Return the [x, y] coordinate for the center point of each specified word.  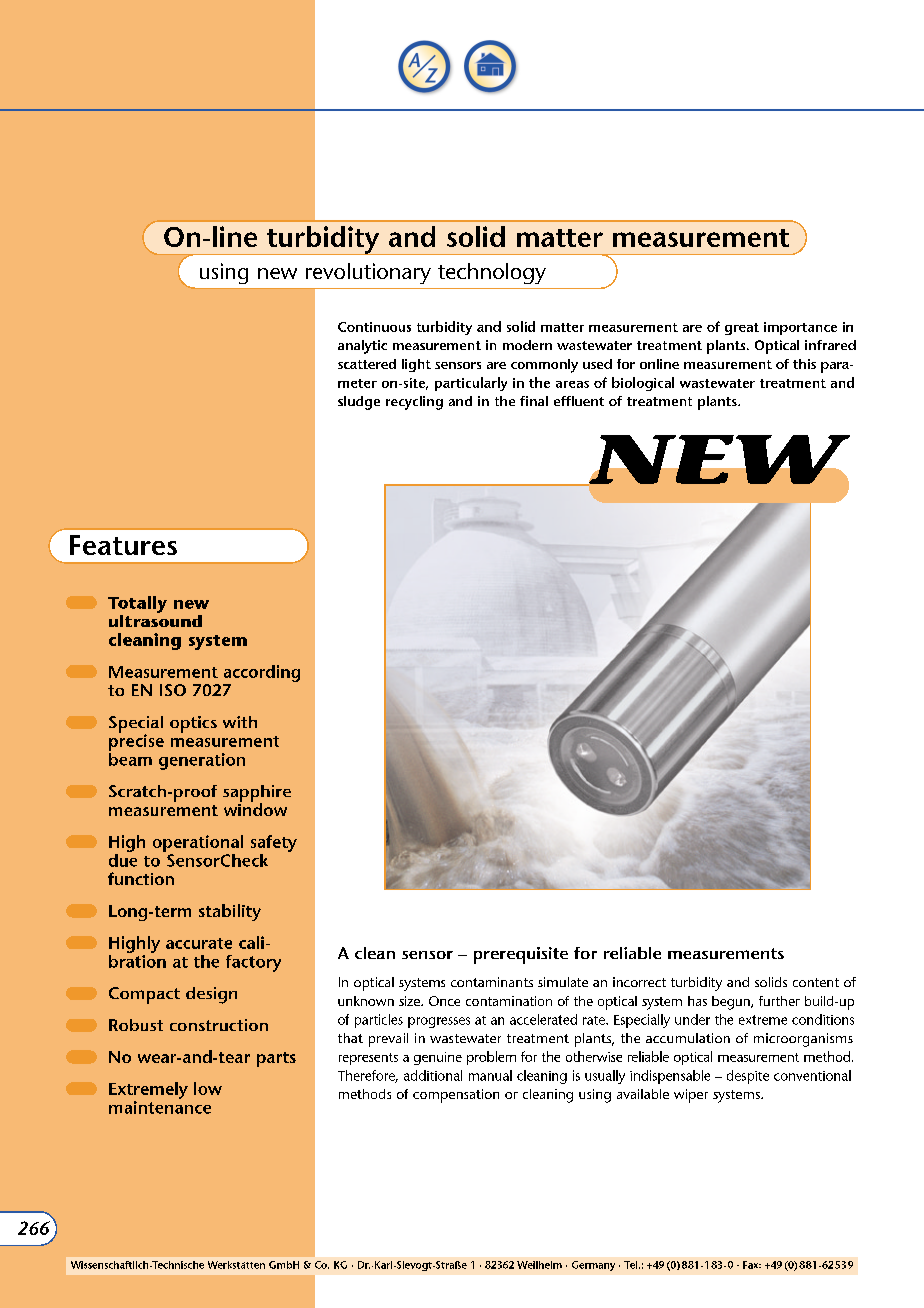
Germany [593, 1266]
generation [202, 761]
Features [123, 545]
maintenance [160, 1107]
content [816, 982]
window [255, 808]
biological [643, 384]
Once [444, 1001]
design [211, 995]
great [742, 329]
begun [732, 1003]
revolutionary [368, 273]
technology [492, 273]
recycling [414, 403]
